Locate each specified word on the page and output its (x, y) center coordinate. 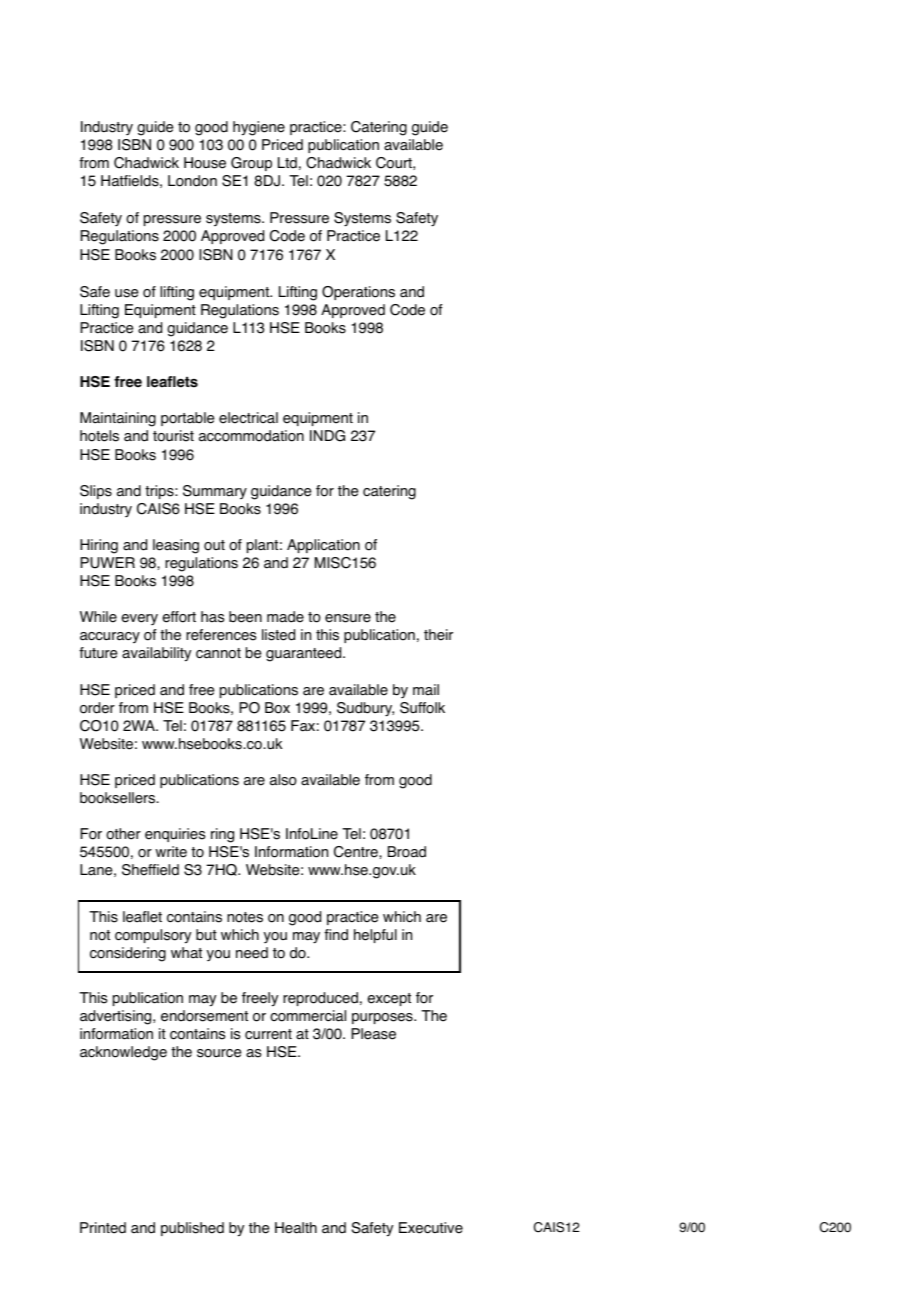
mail (426, 690)
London (192, 181)
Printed (103, 1228)
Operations (358, 293)
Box (277, 708)
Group (251, 164)
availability (156, 654)
